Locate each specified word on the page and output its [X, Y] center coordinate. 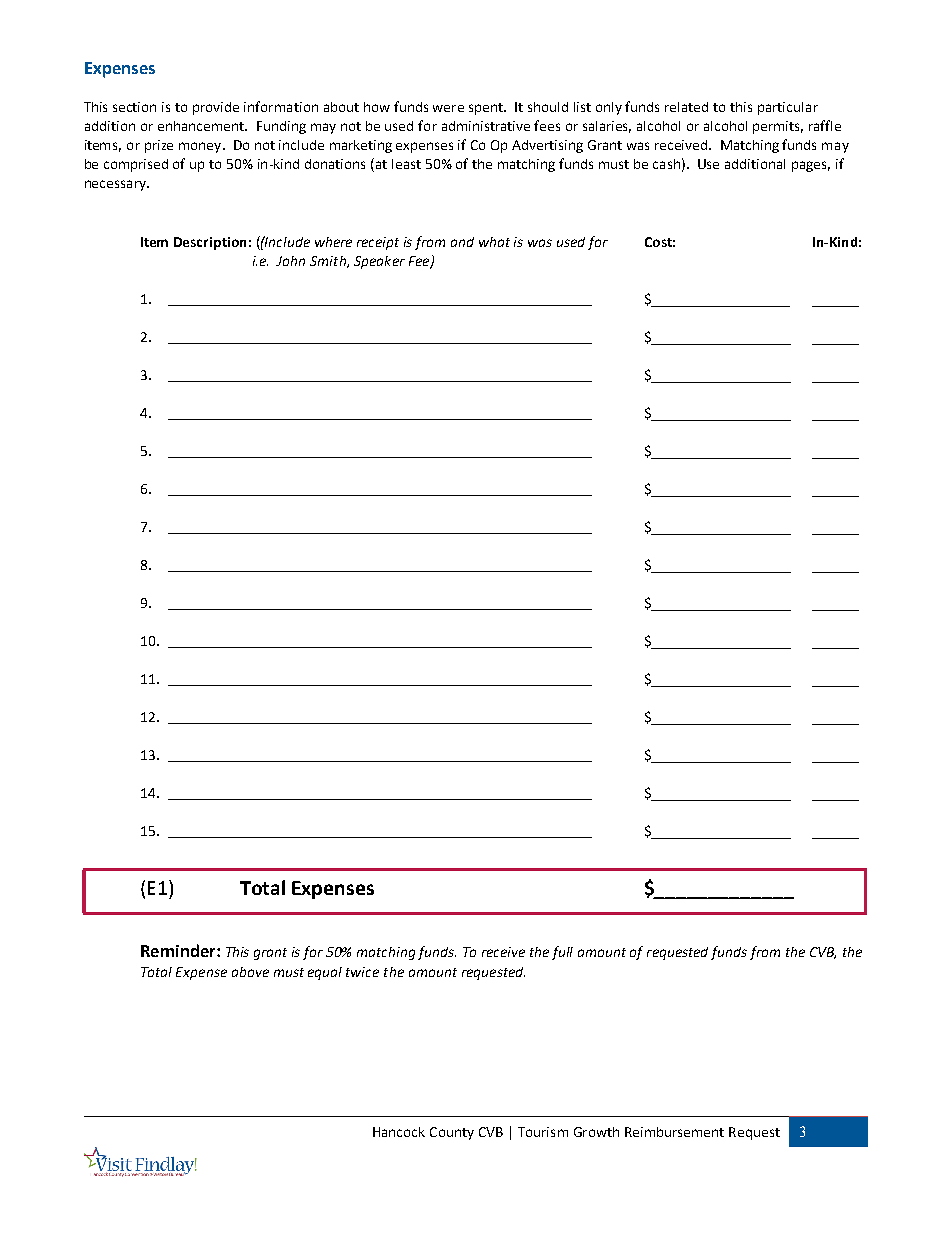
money [201, 147]
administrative [486, 126]
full [562, 953]
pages [811, 166]
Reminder [179, 950]
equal [325, 973]
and [462, 242]
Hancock [399, 1132]
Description [210, 243]
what [494, 242]
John [290, 261]
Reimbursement [674, 1132]
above [250, 972]
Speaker [379, 262]
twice [362, 972]
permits [778, 127]
